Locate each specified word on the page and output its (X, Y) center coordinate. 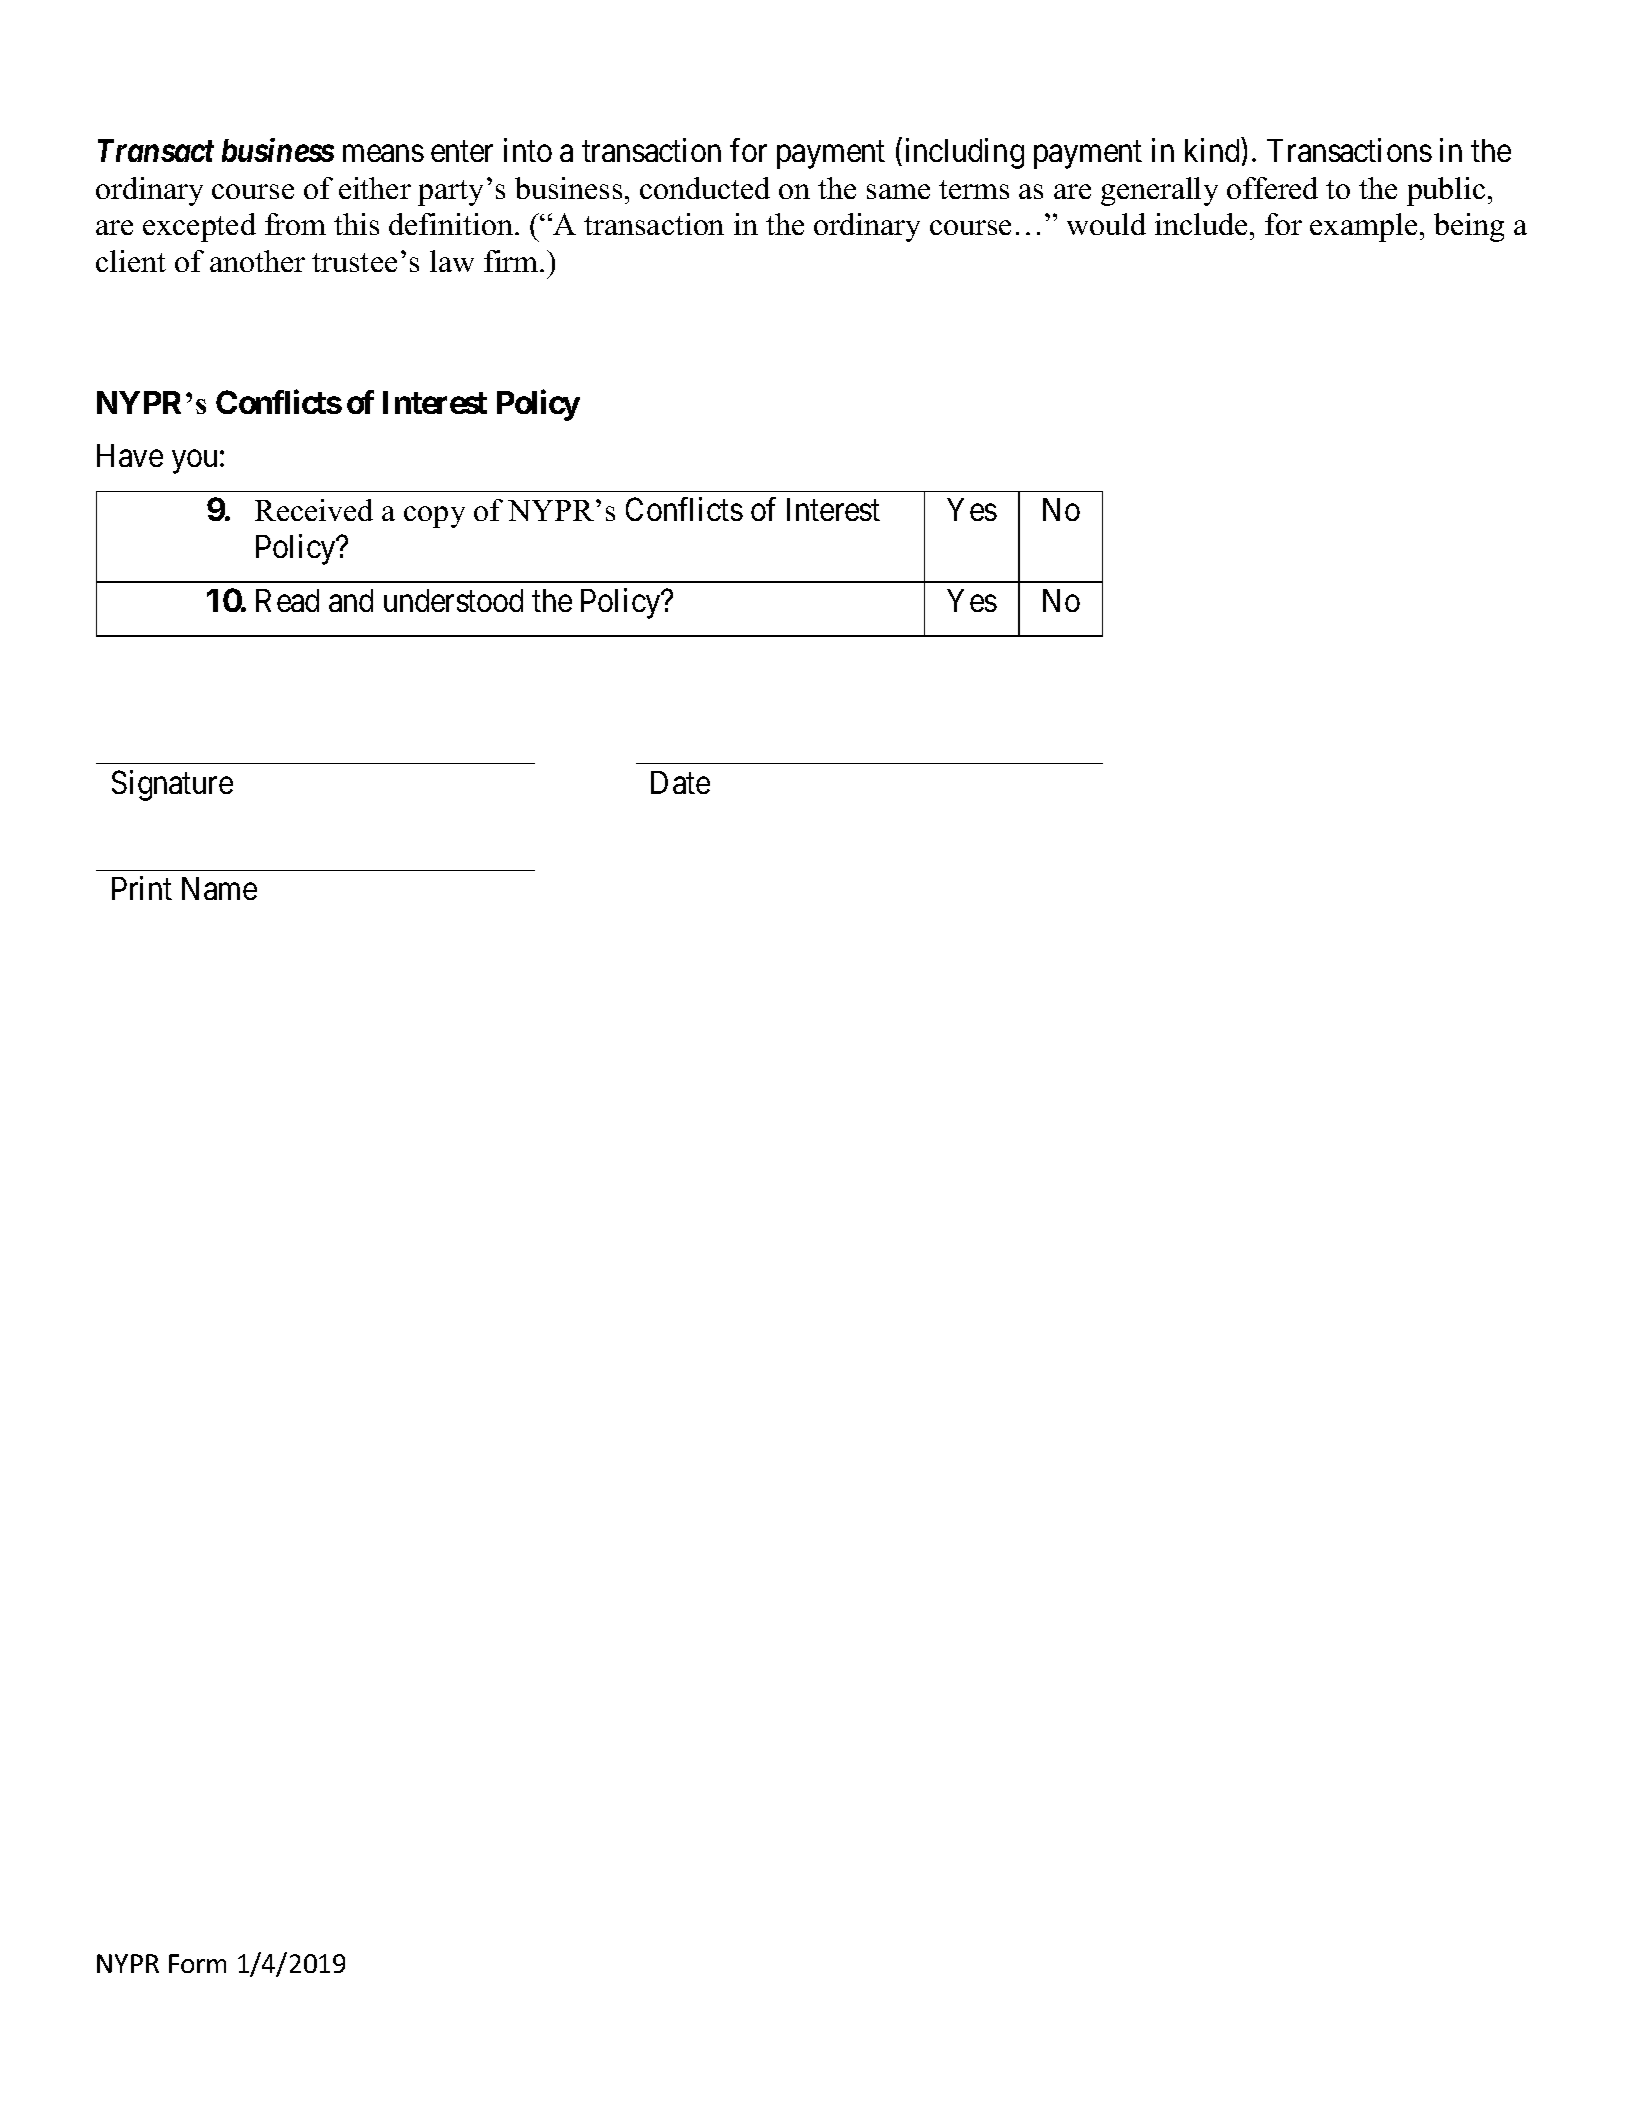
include (1201, 224)
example (1363, 227)
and (351, 600)
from (295, 224)
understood (453, 600)
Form (197, 1963)
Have (130, 455)
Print (142, 888)
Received (314, 510)
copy (434, 517)
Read (287, 600)
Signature (172, 785)
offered (1272, 188)
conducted (705, 188)
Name (219, 888)
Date (680, 782)
